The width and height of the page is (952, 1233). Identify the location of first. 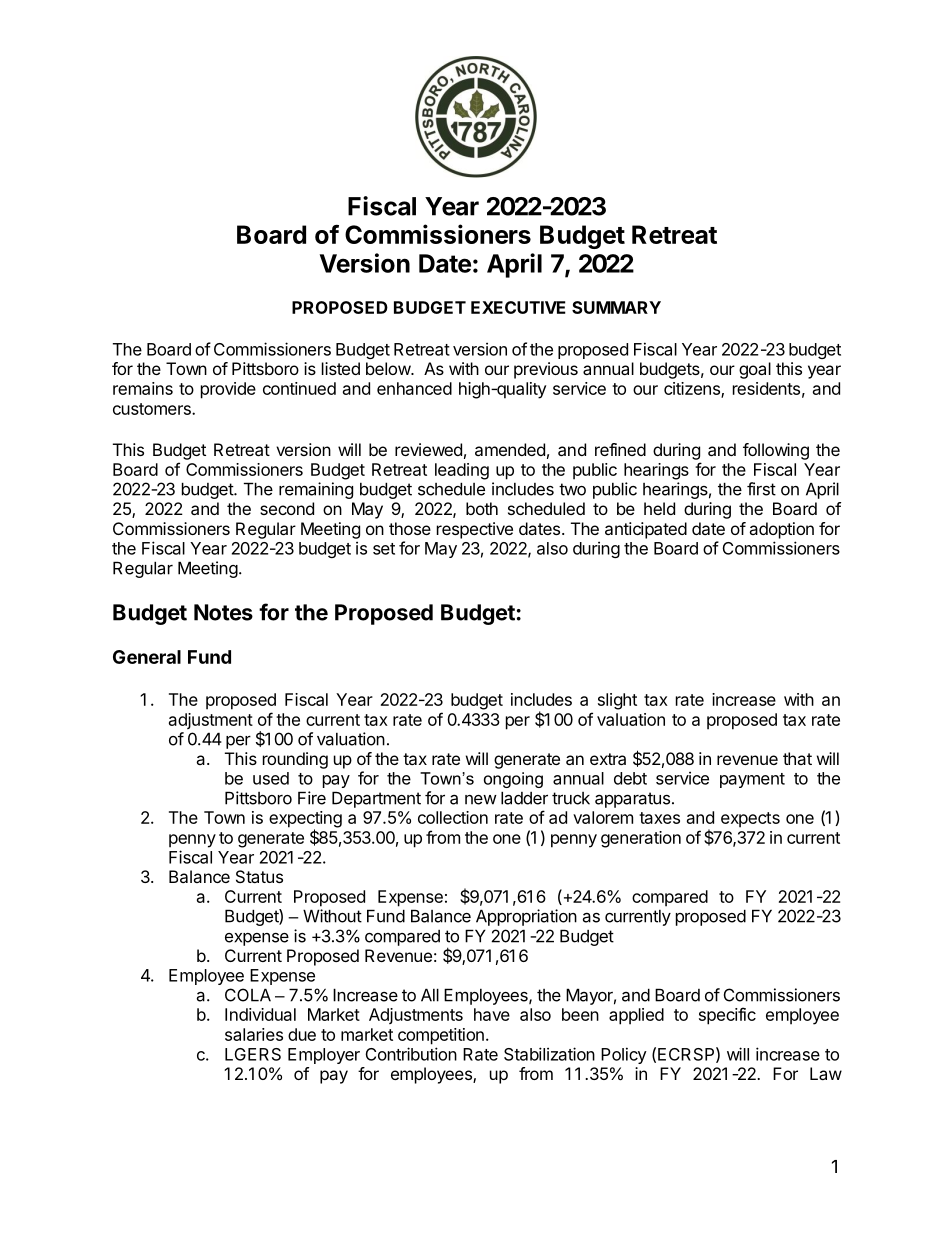
(761, 489).
